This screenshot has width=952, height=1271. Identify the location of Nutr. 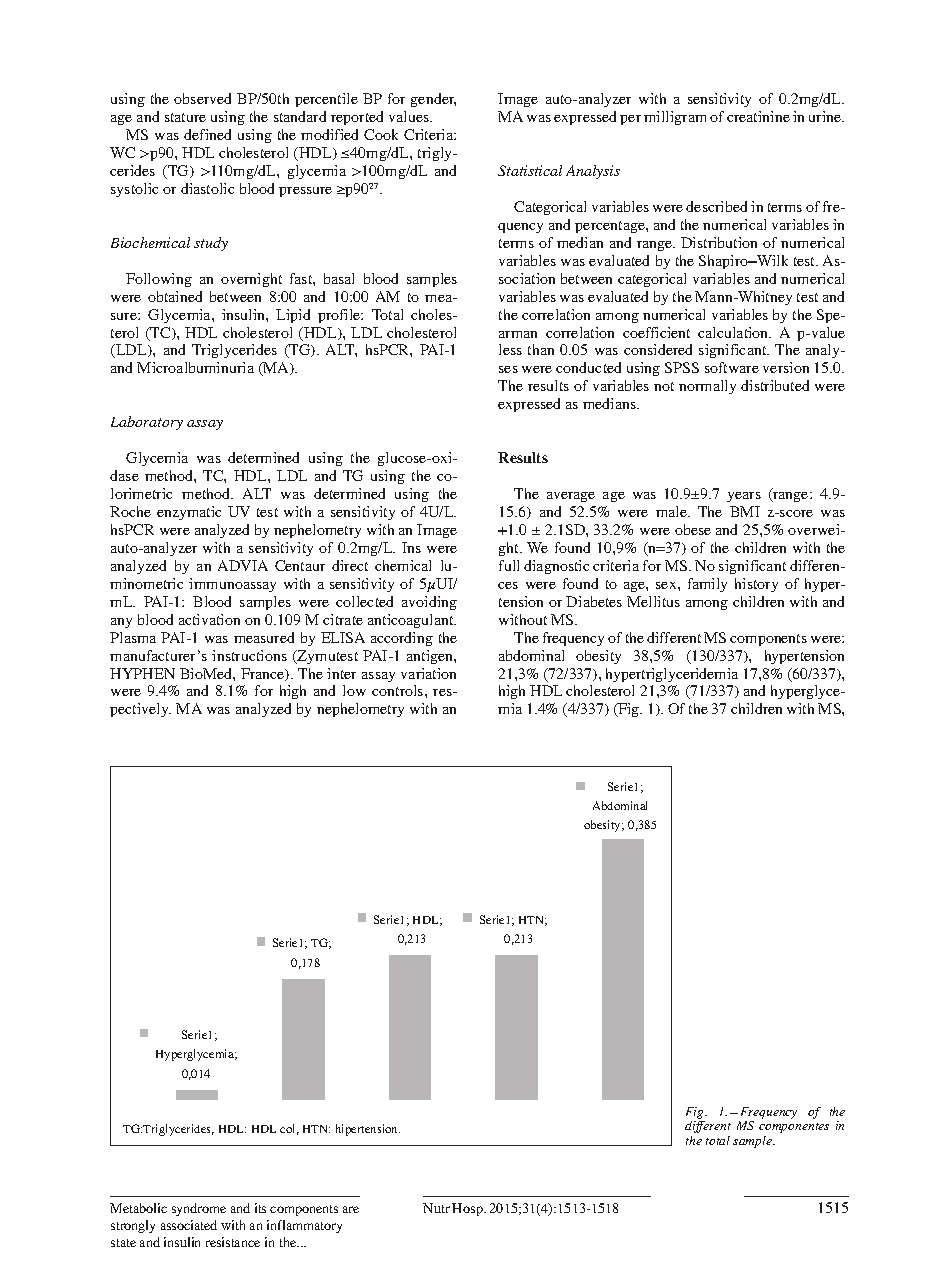
(436, 1208).
